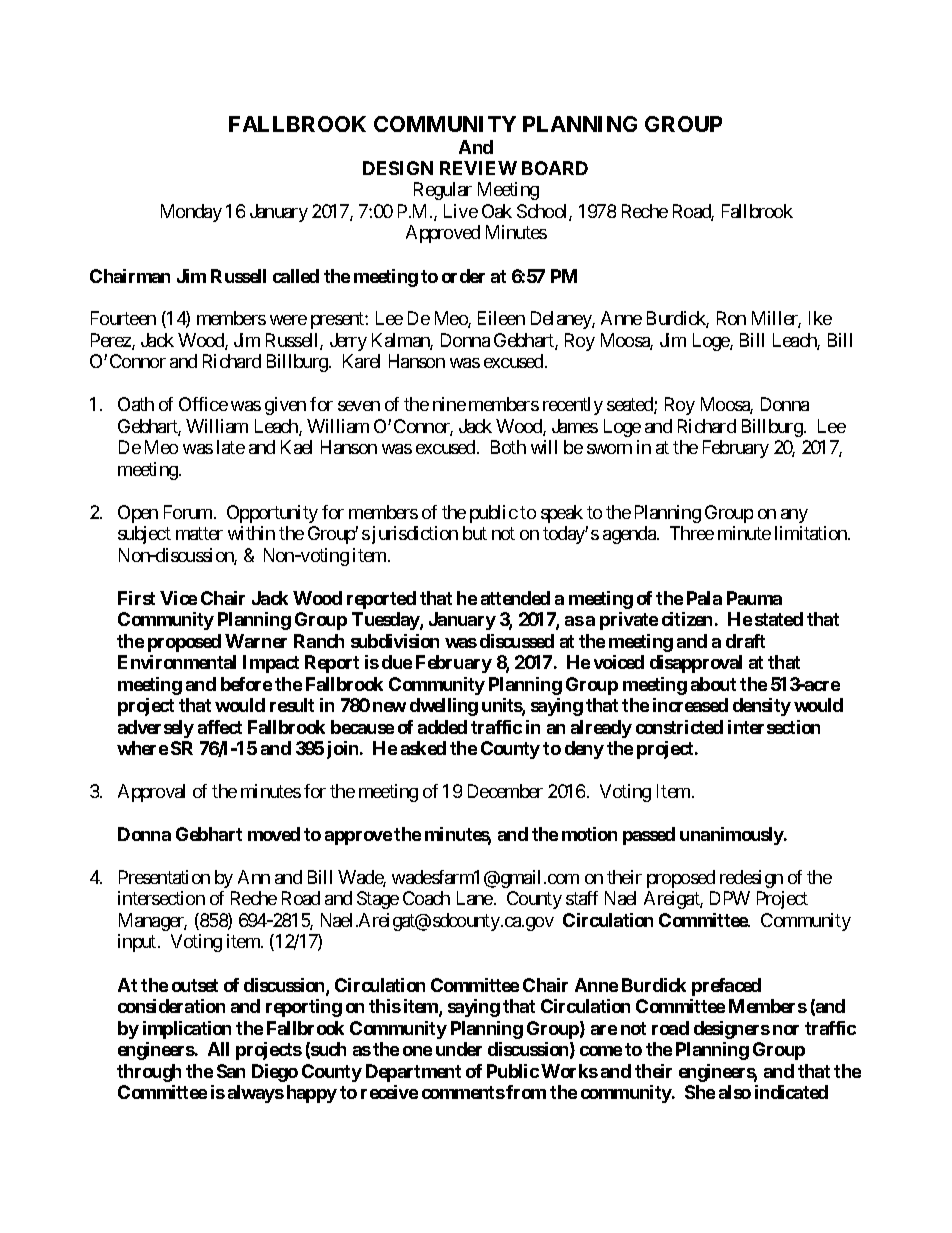  What do you see at coordinates (508, 447) in the image?
I see `Both` at bounding box center [508, 447].
